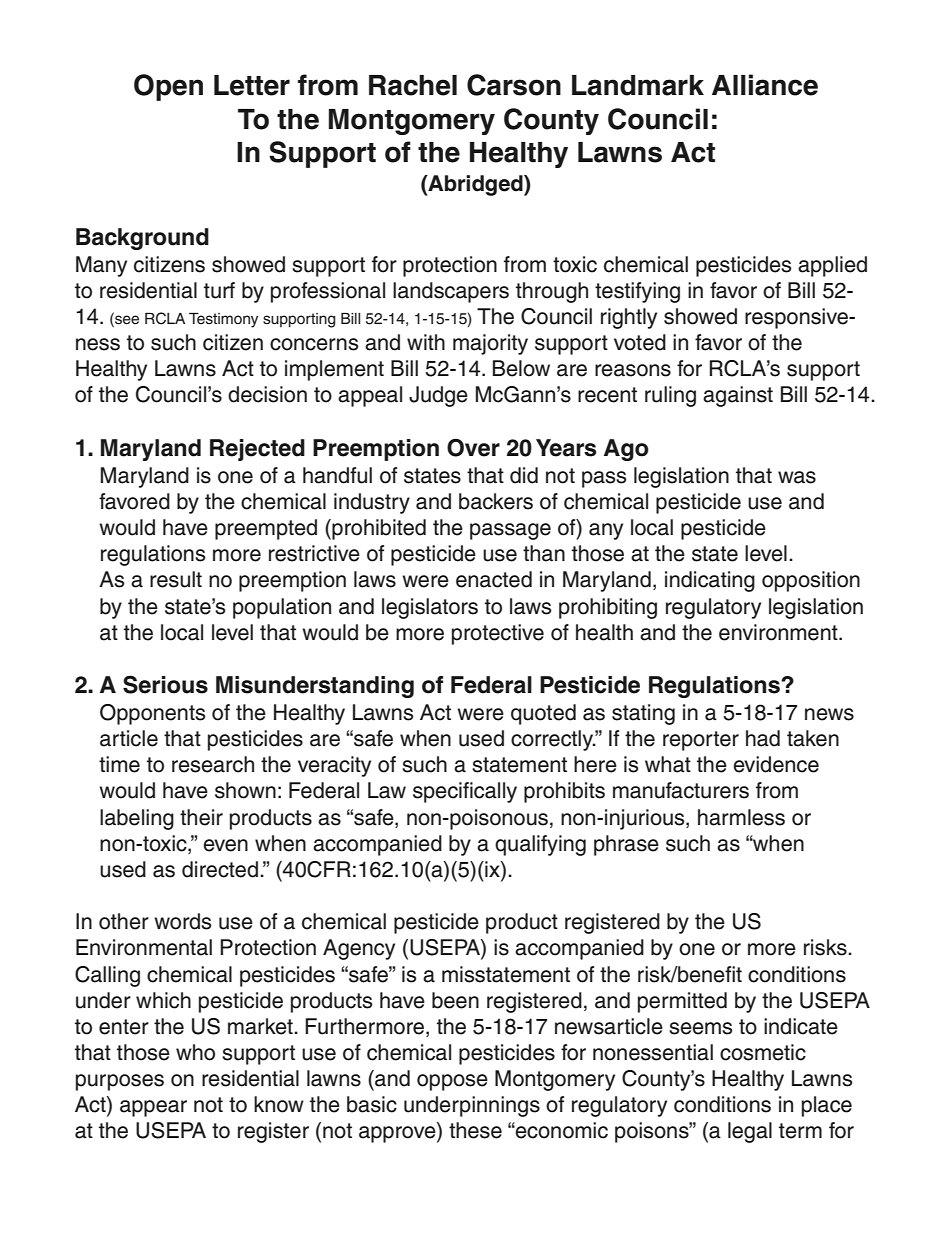  What do you see at coordinates (473, 447) in the screenshot?
I see `Over` at bounding box center [473, 447].
